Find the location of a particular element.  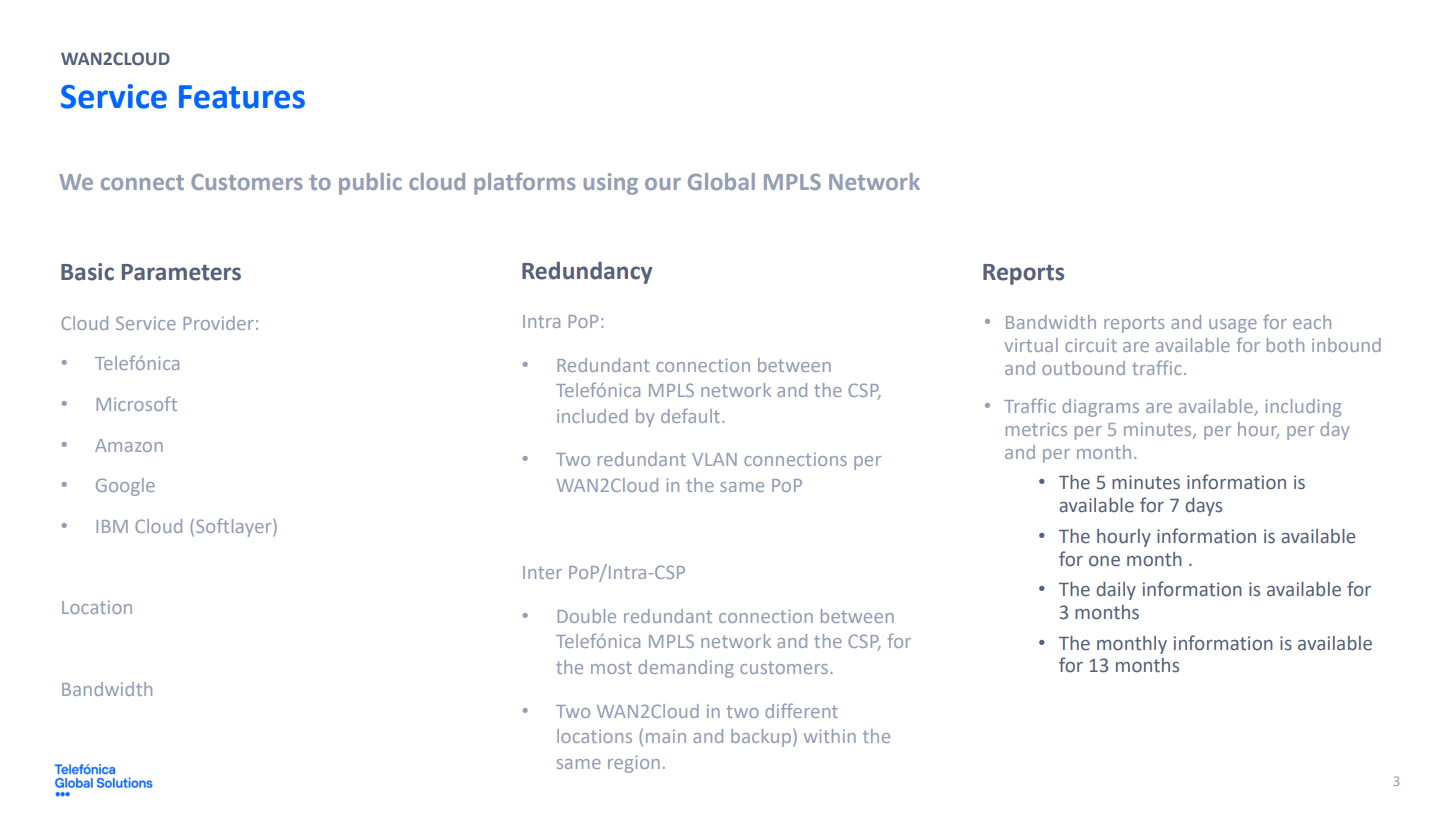

Features is located at coordinates (242, 97).
